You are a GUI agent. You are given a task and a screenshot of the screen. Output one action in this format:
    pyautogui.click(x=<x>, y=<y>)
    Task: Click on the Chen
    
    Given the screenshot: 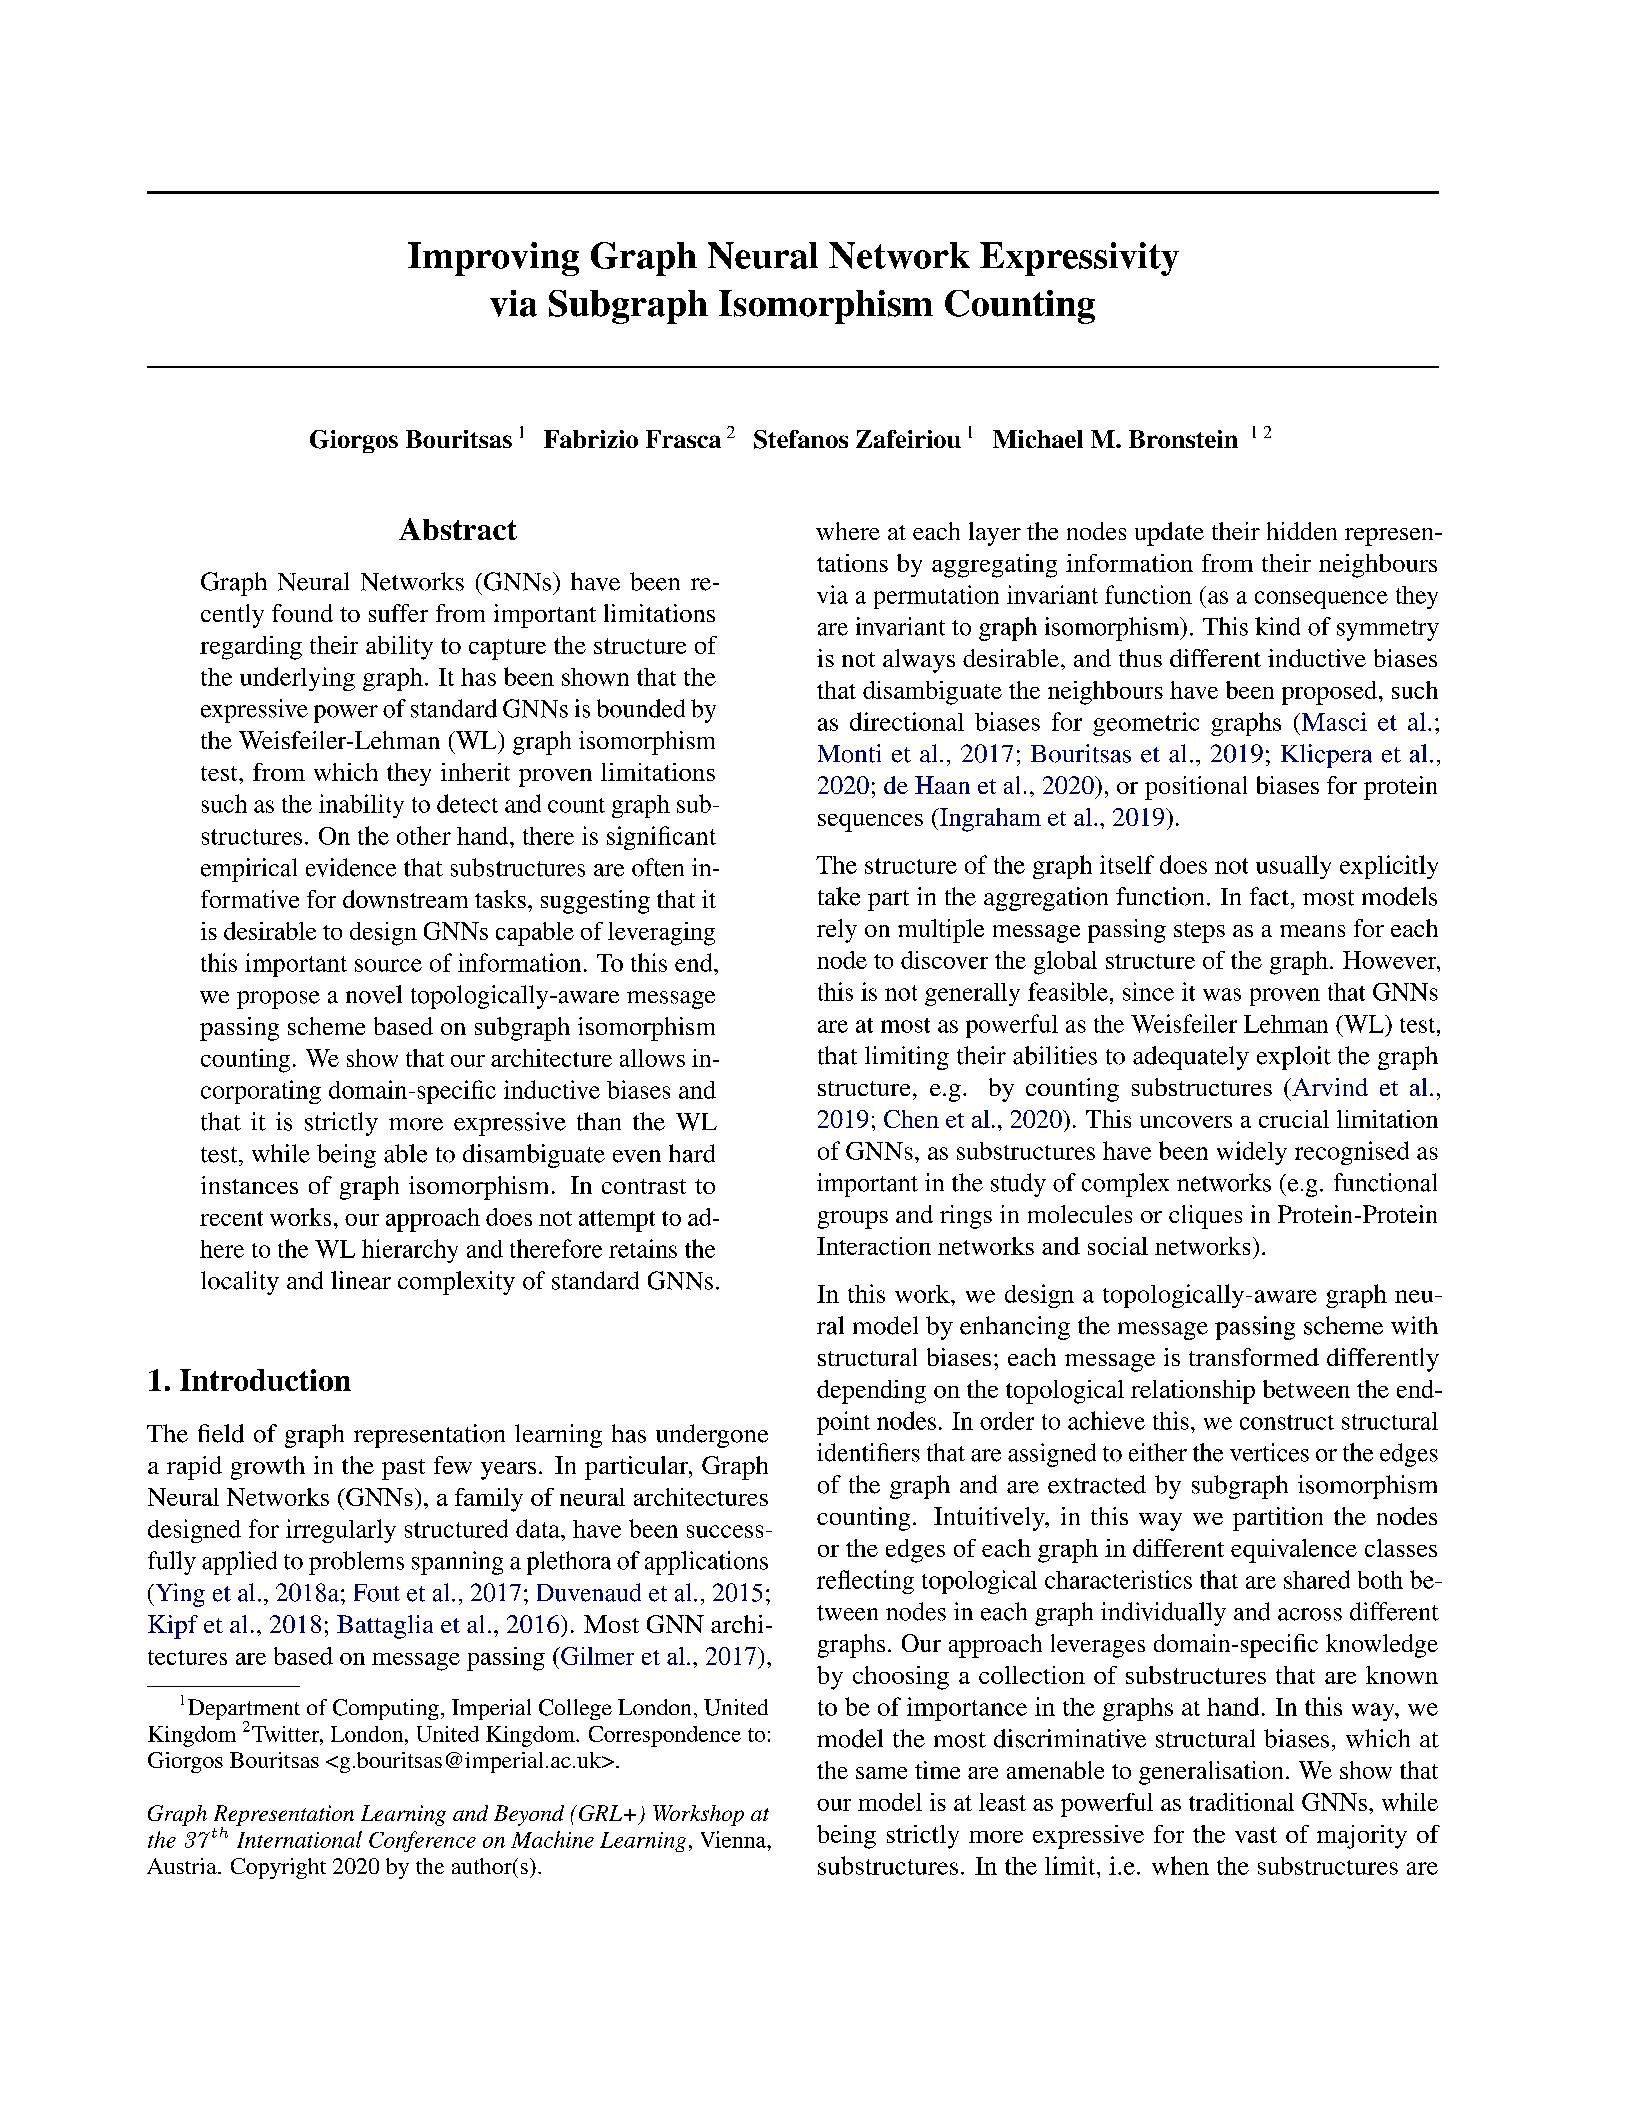 What is the action you would take?
    pyautogui.click(x=911, y=1119)
